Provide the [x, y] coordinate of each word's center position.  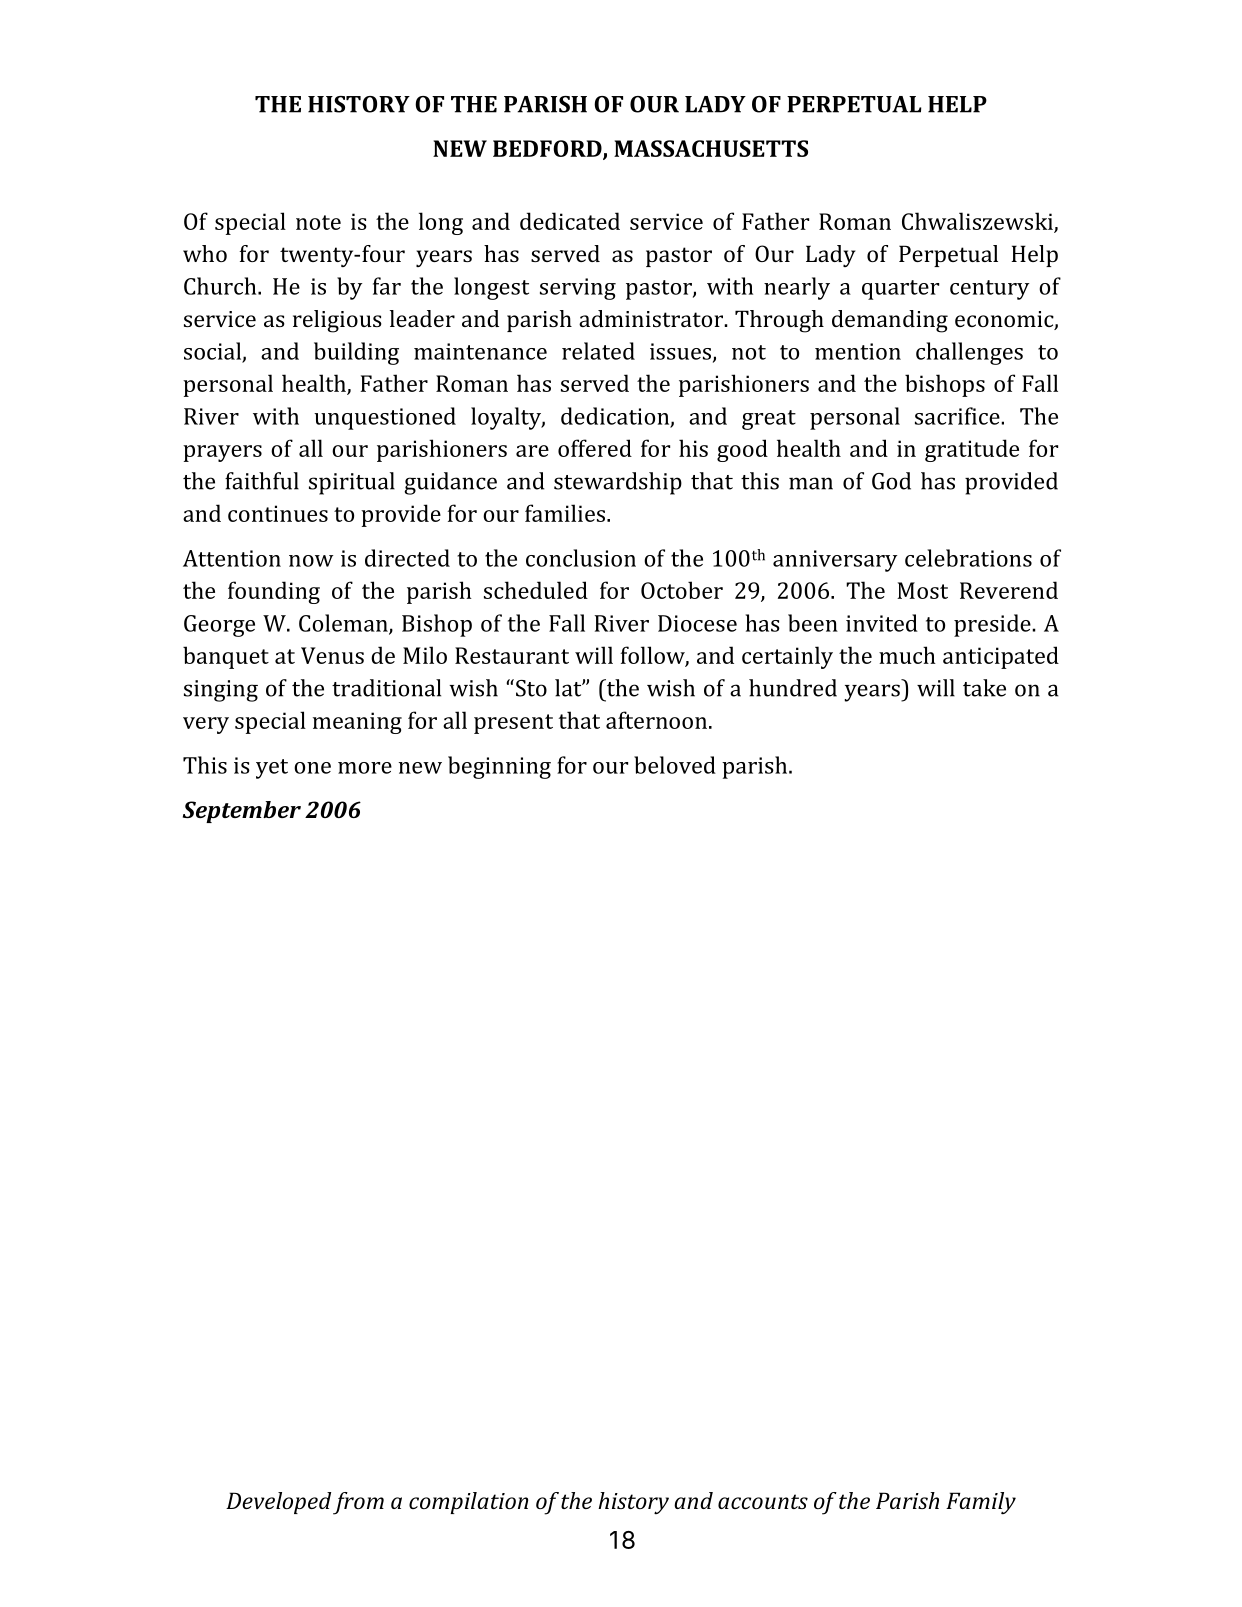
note [318, 222]
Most [922, 590]
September [242, 812]
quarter [900, 290]
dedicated [570, 221]
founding [274, 592]
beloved [675, 765]
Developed [278, 1503]
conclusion [581, 558]
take [984, 688]
